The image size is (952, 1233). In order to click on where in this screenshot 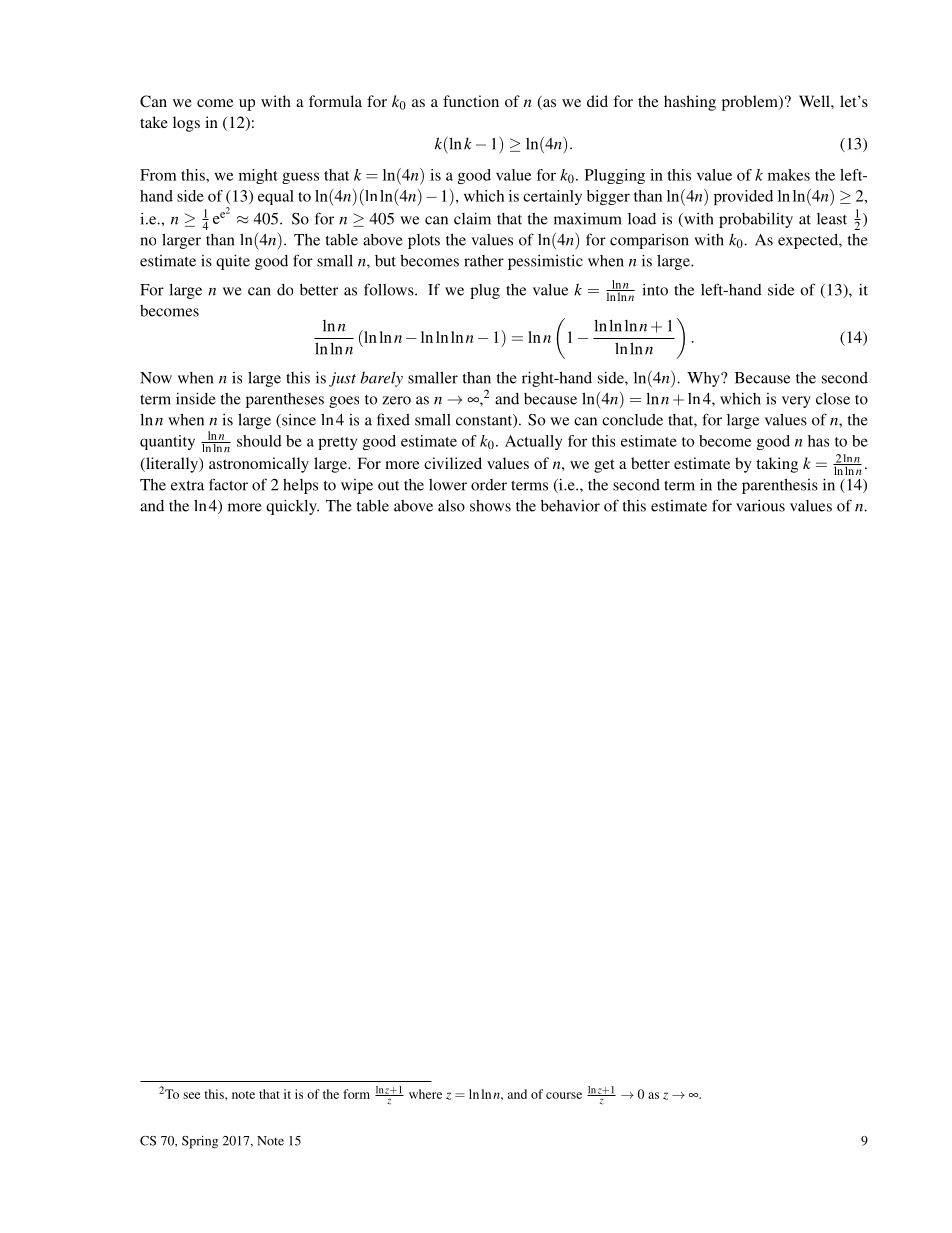, I will do `click(425, 1094)`.
